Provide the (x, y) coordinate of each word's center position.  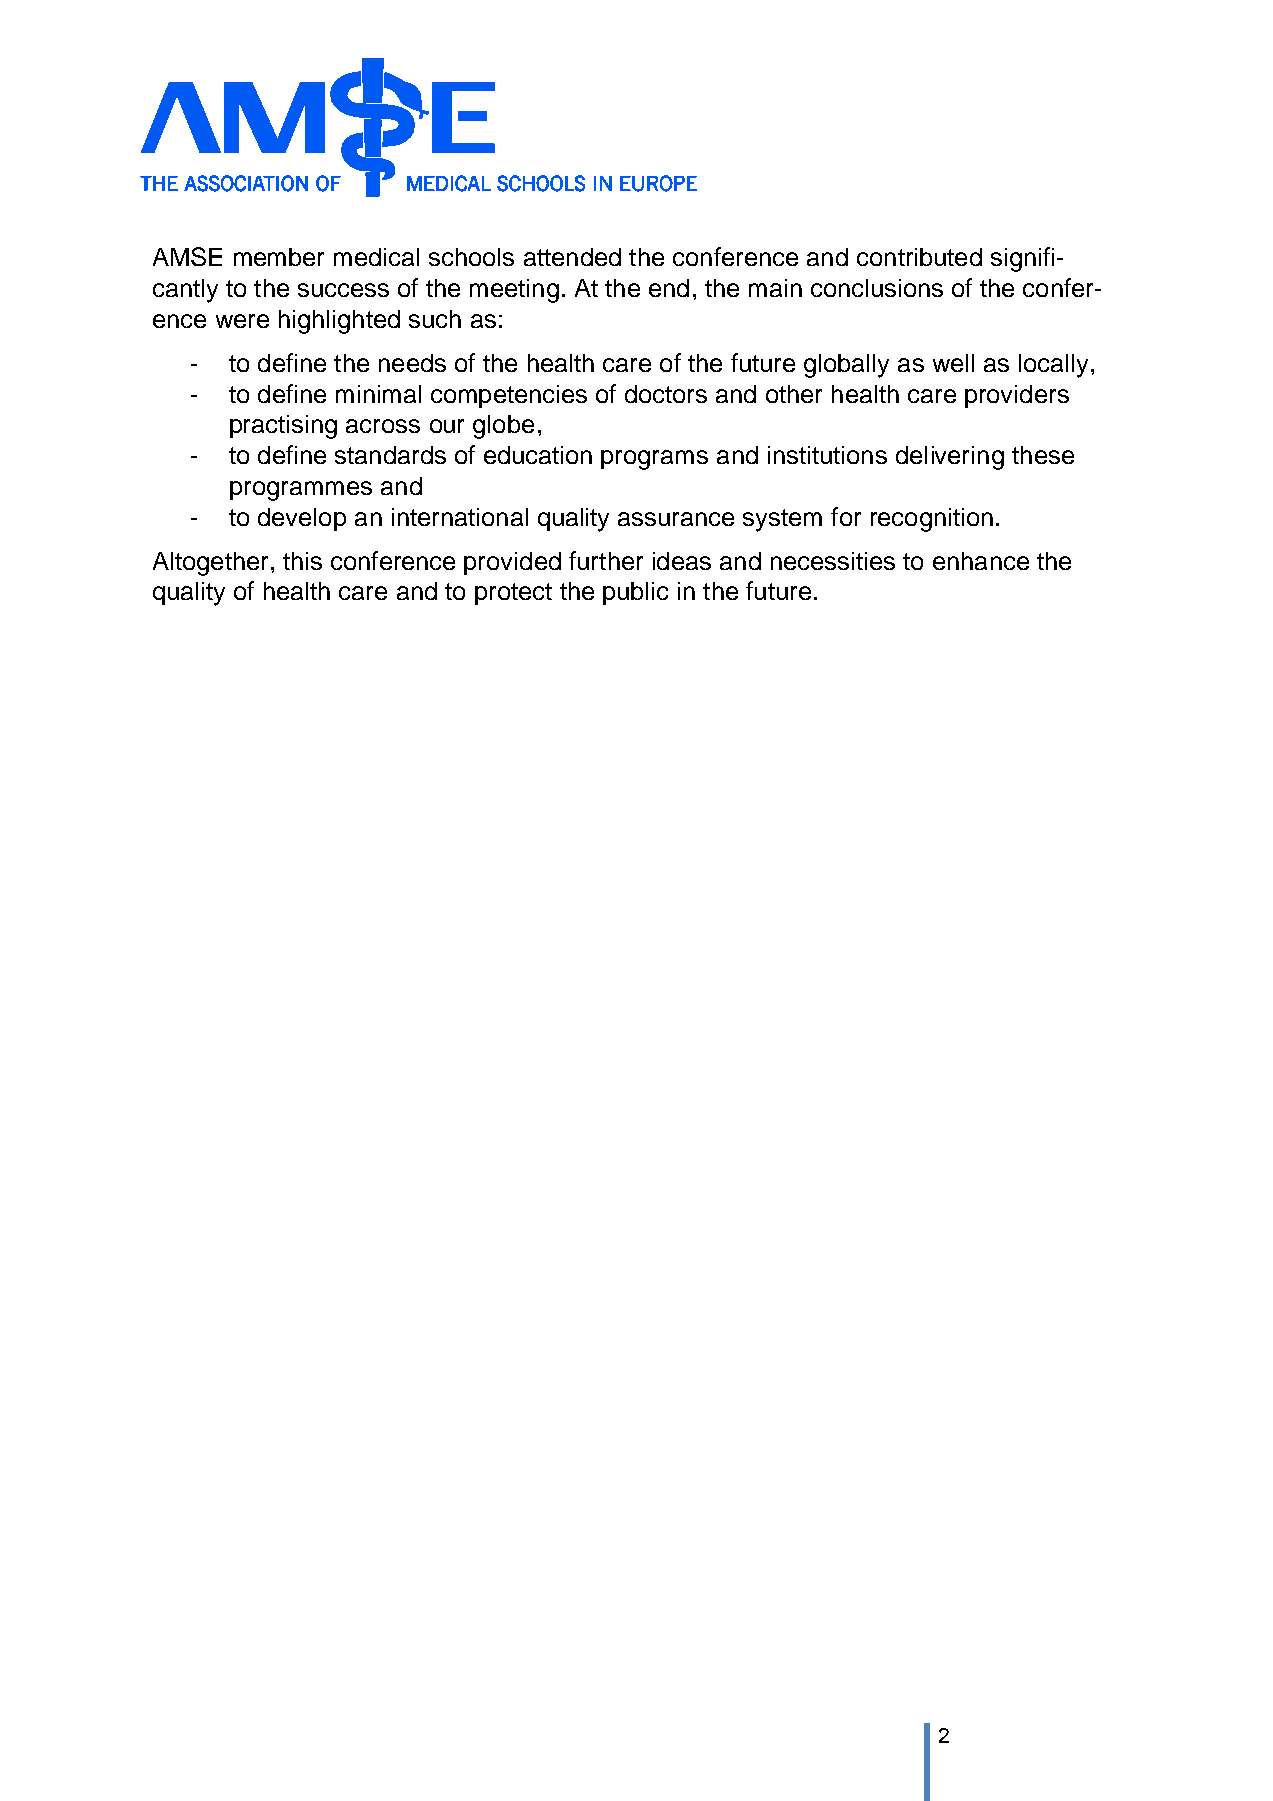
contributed (919, 257)
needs (412, 363)
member (279, 257)
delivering (950, 458)
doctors (666, 394)
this (302, 561)
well (953, 363)
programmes (301, 491)
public (635, 593)
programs (654, 460)
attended (572, 257)
